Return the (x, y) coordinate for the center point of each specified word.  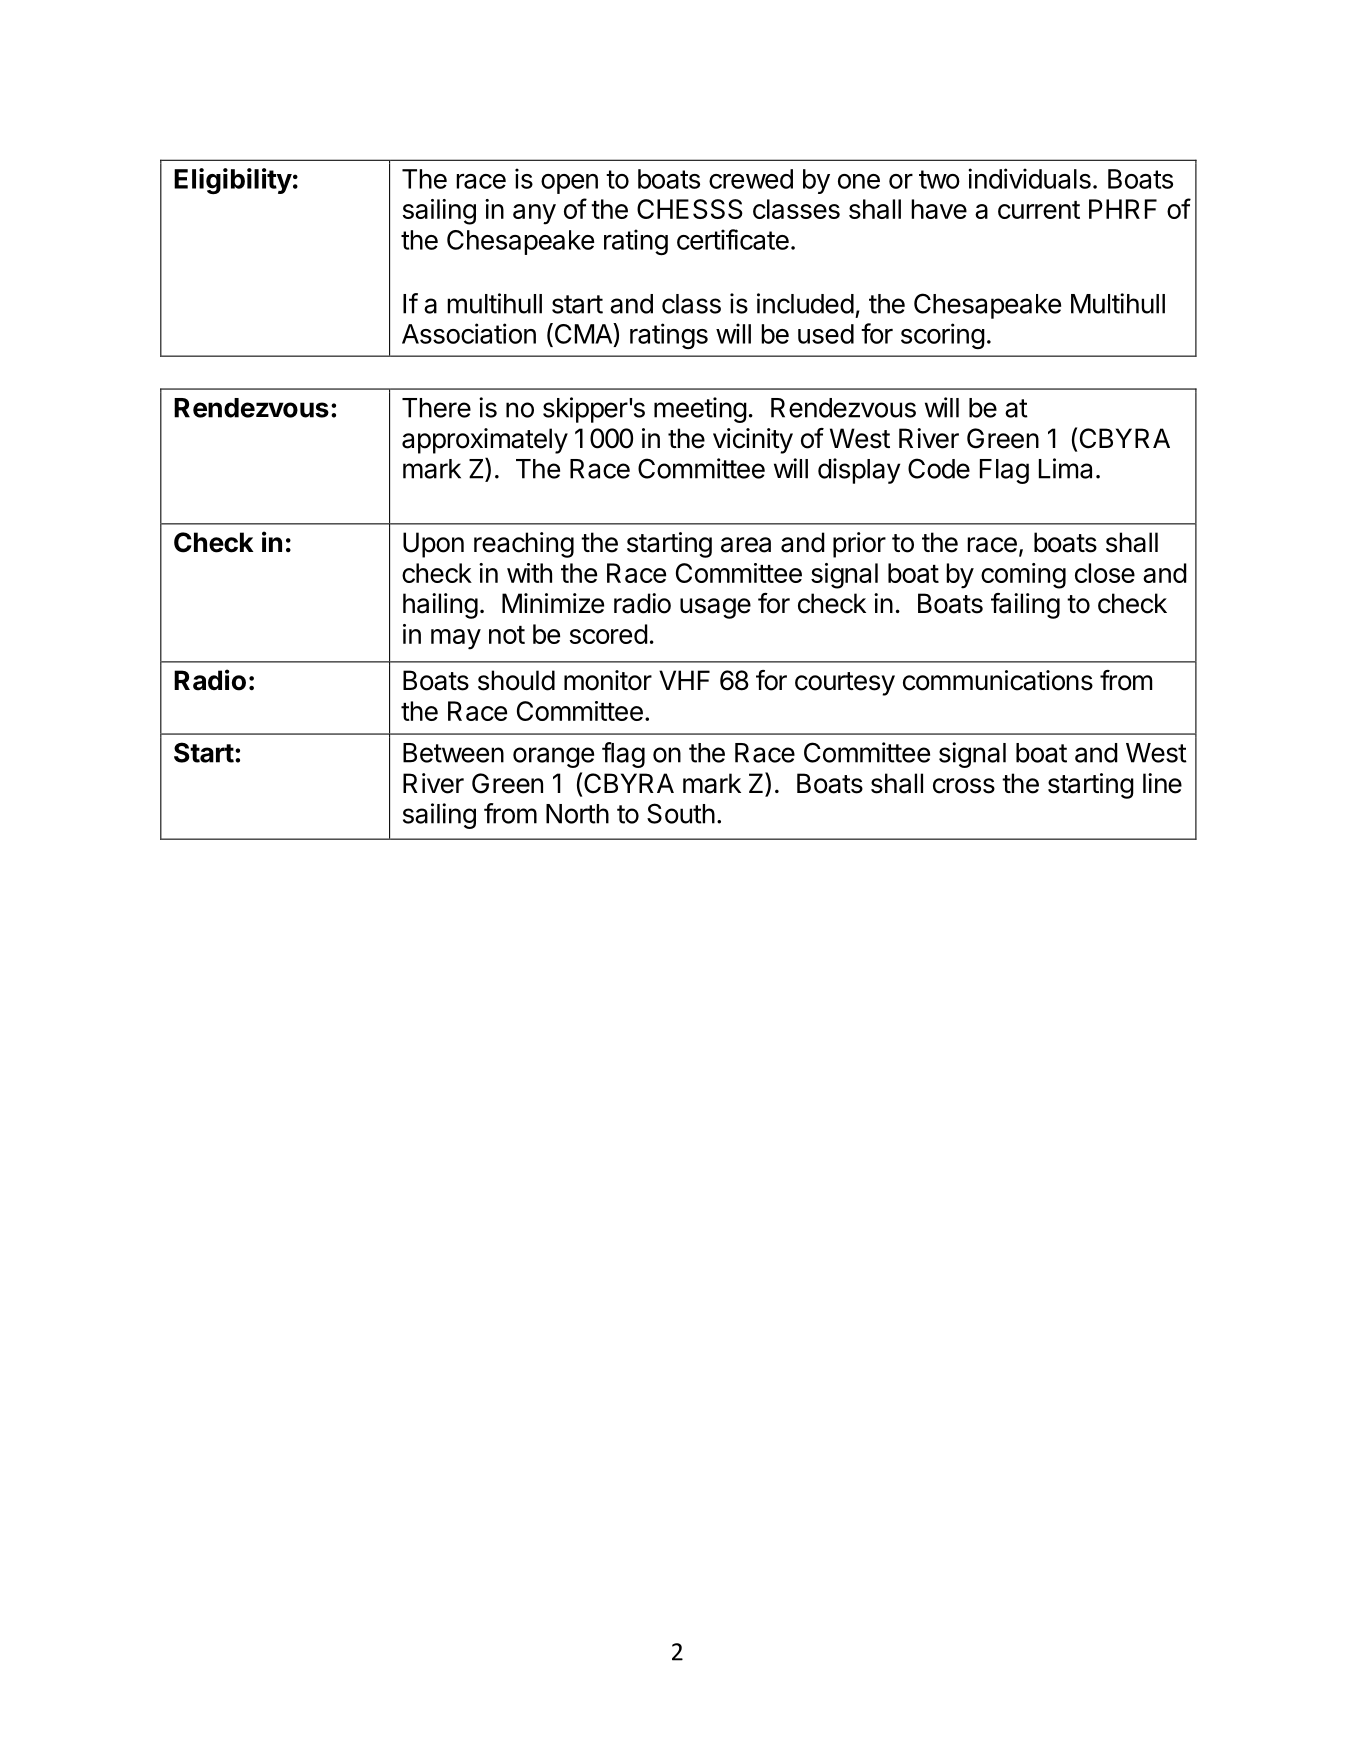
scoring (943, 336)
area (746, 545)
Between (453, 753)
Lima (1065, 468)
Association (469, 333)
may (456, 639)
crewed (751, 179)
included (805, 303)
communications (998, 680)
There (436, 408)
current (1039, 210)
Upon (433, 545)
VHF (684, 680)
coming (1023, 576)
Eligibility (233, 181)
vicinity (753, 441)
